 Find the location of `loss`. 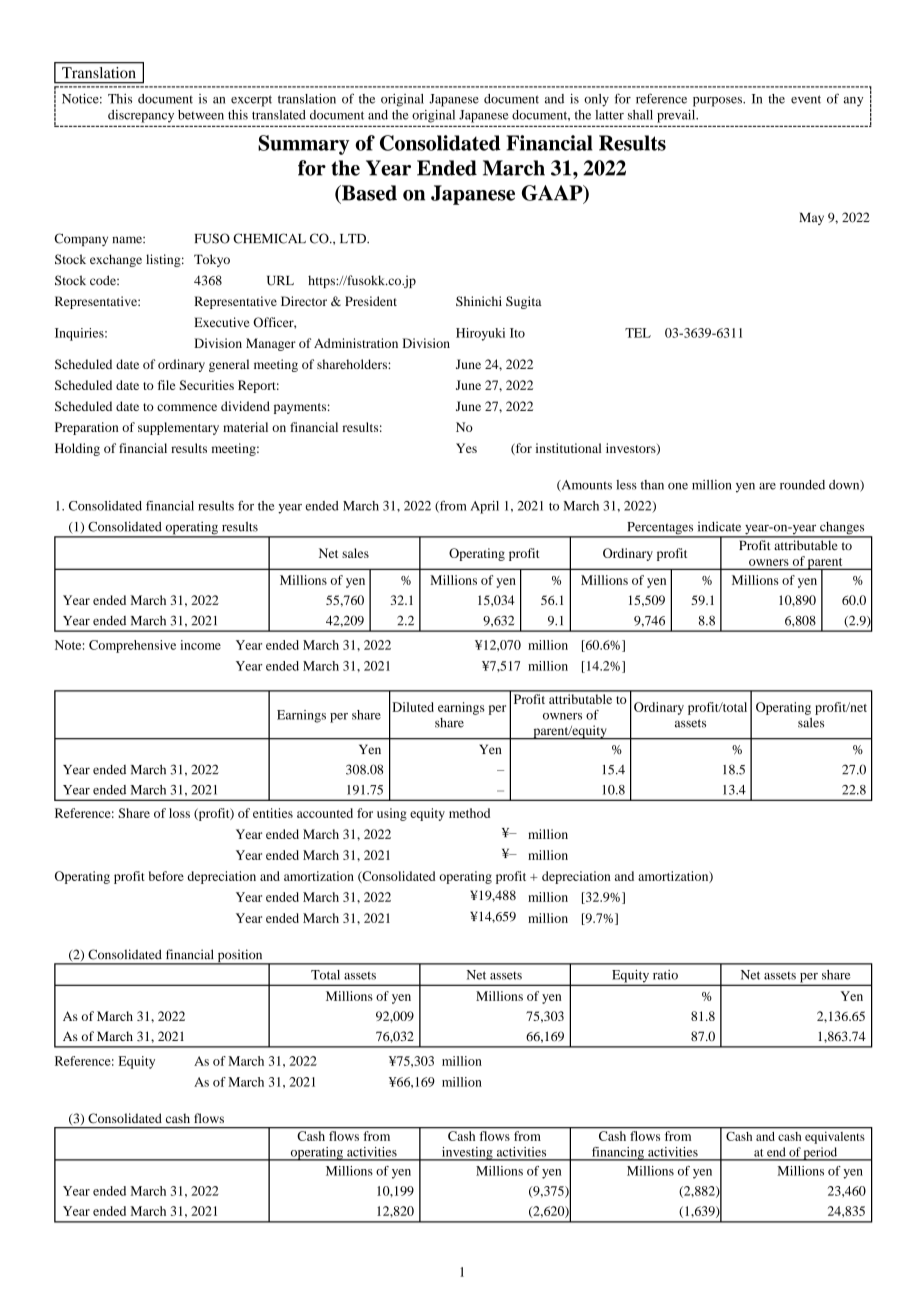

loss is located at coordinates (179, 813).
